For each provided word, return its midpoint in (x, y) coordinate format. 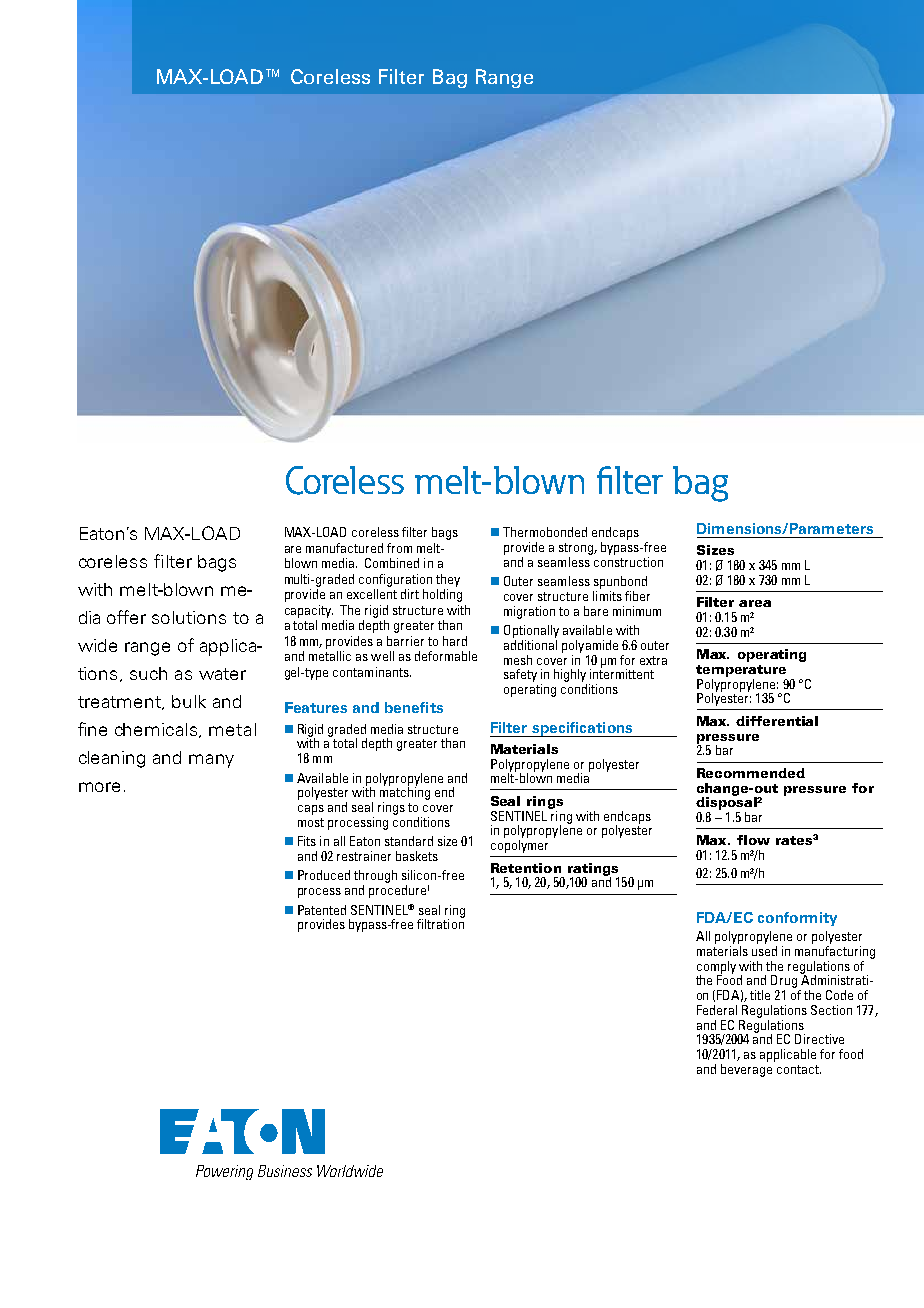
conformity (797, 919)
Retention (526, 868)
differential (777, 721)
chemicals (157, 730)
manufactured (344, 548)
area (755, 603)
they (448, 580)
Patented (322, 910)
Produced (324, 875)
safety (520, 675)
